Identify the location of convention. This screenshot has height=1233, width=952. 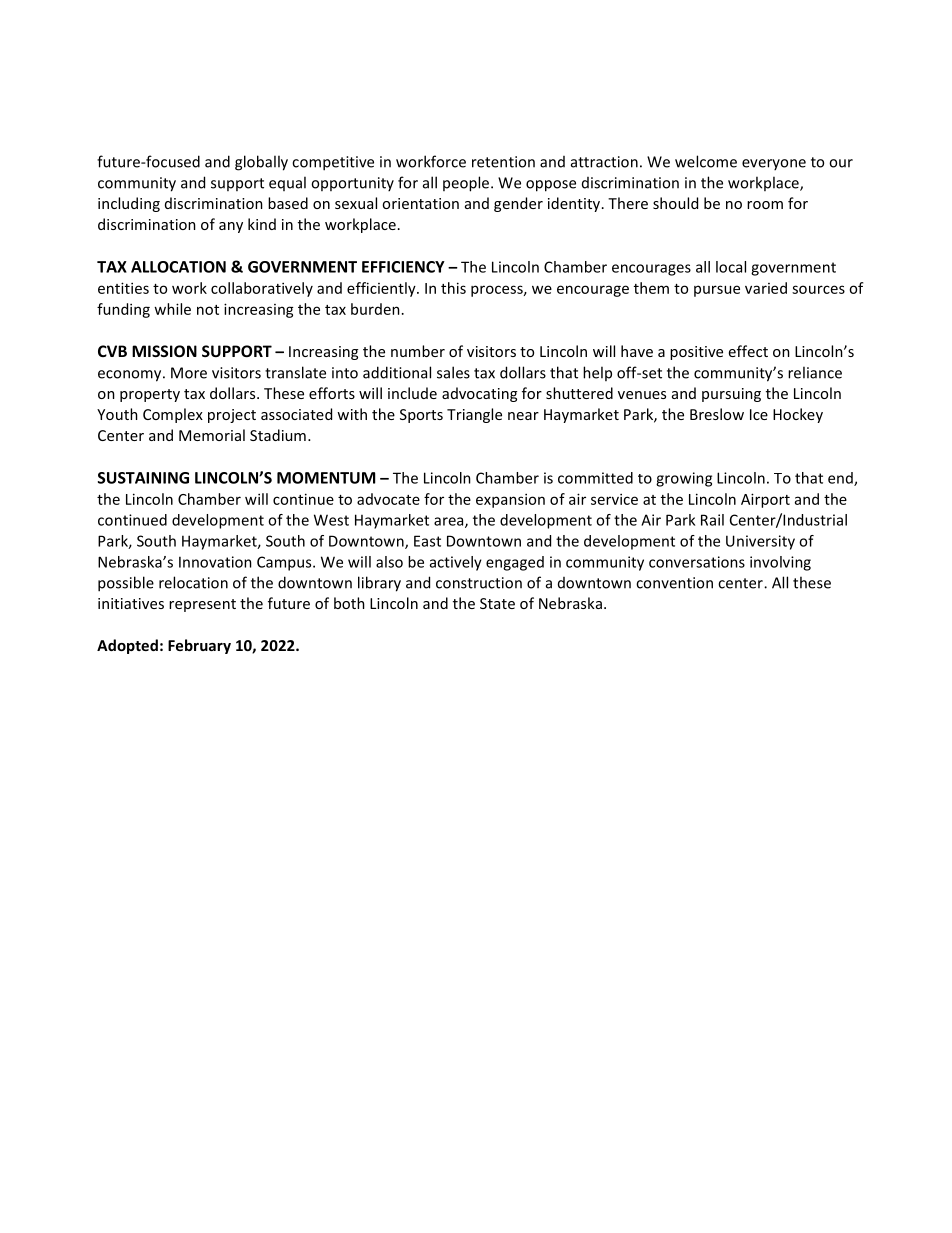
(674, 583).
